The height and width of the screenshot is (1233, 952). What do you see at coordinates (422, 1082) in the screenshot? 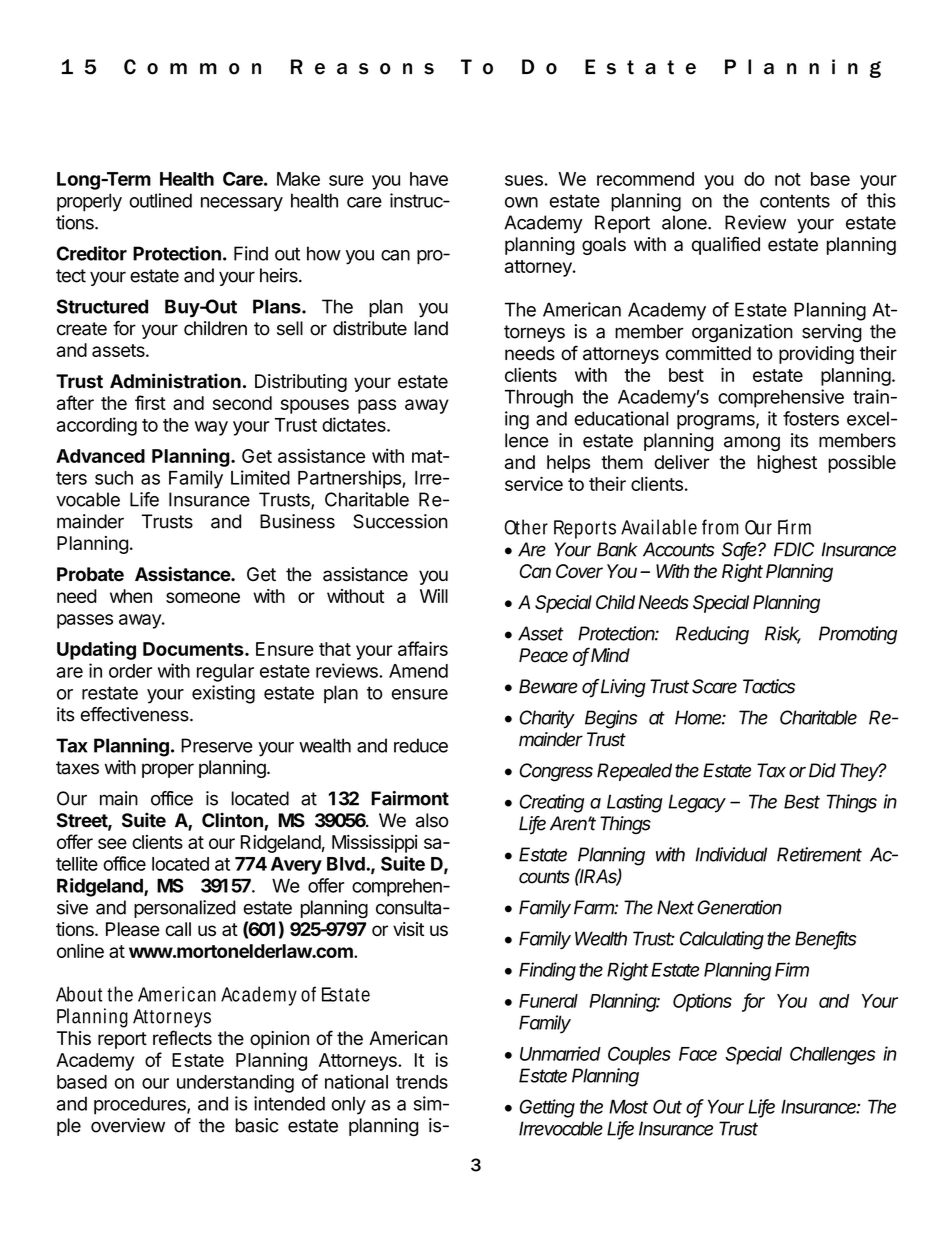
I see `trends` at bounding box center [422, 1082].
